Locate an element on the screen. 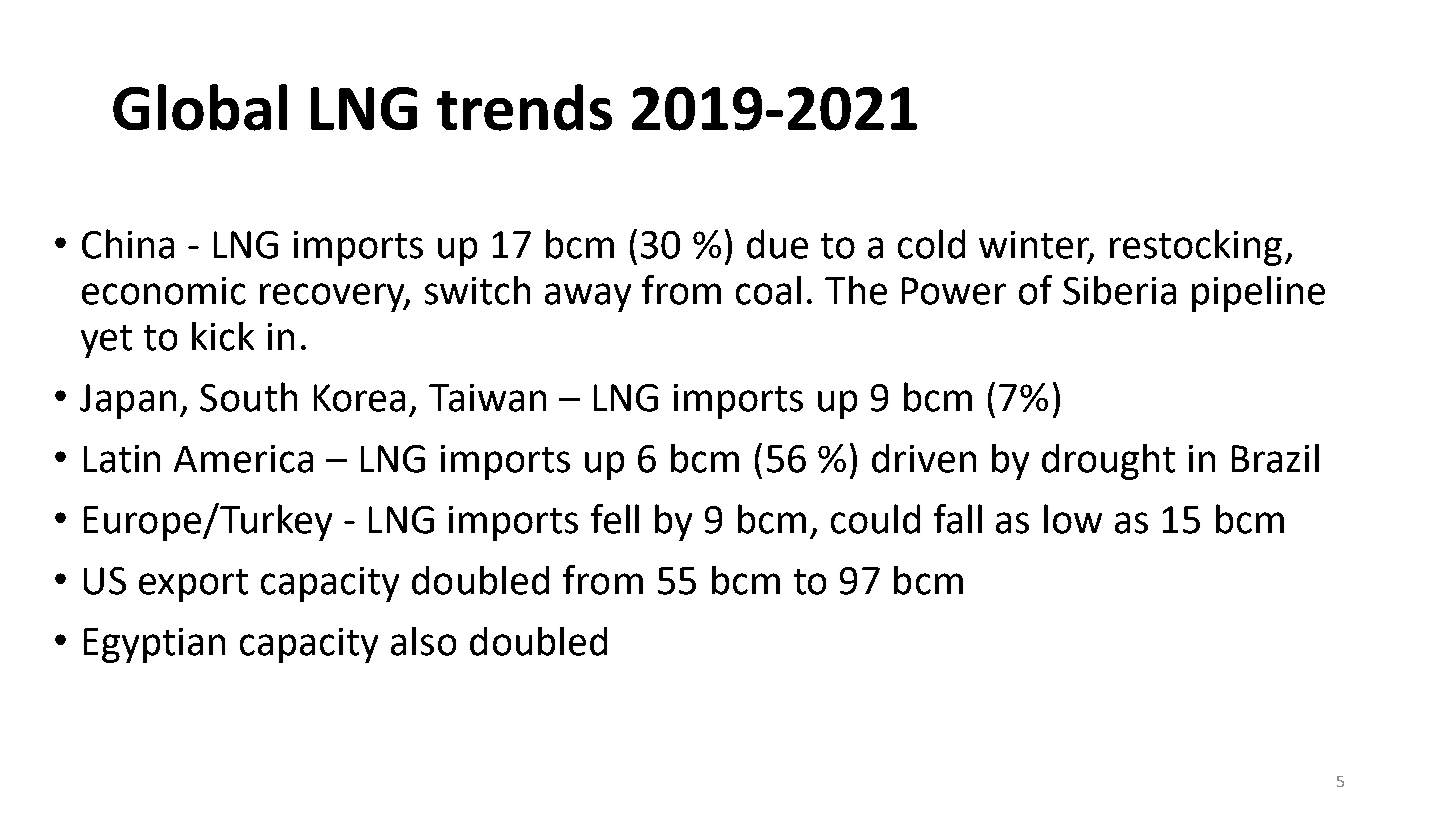 Image resolution: width=1456 pixels, height=819 pixels. driven is located at coordinates (924, 458).
